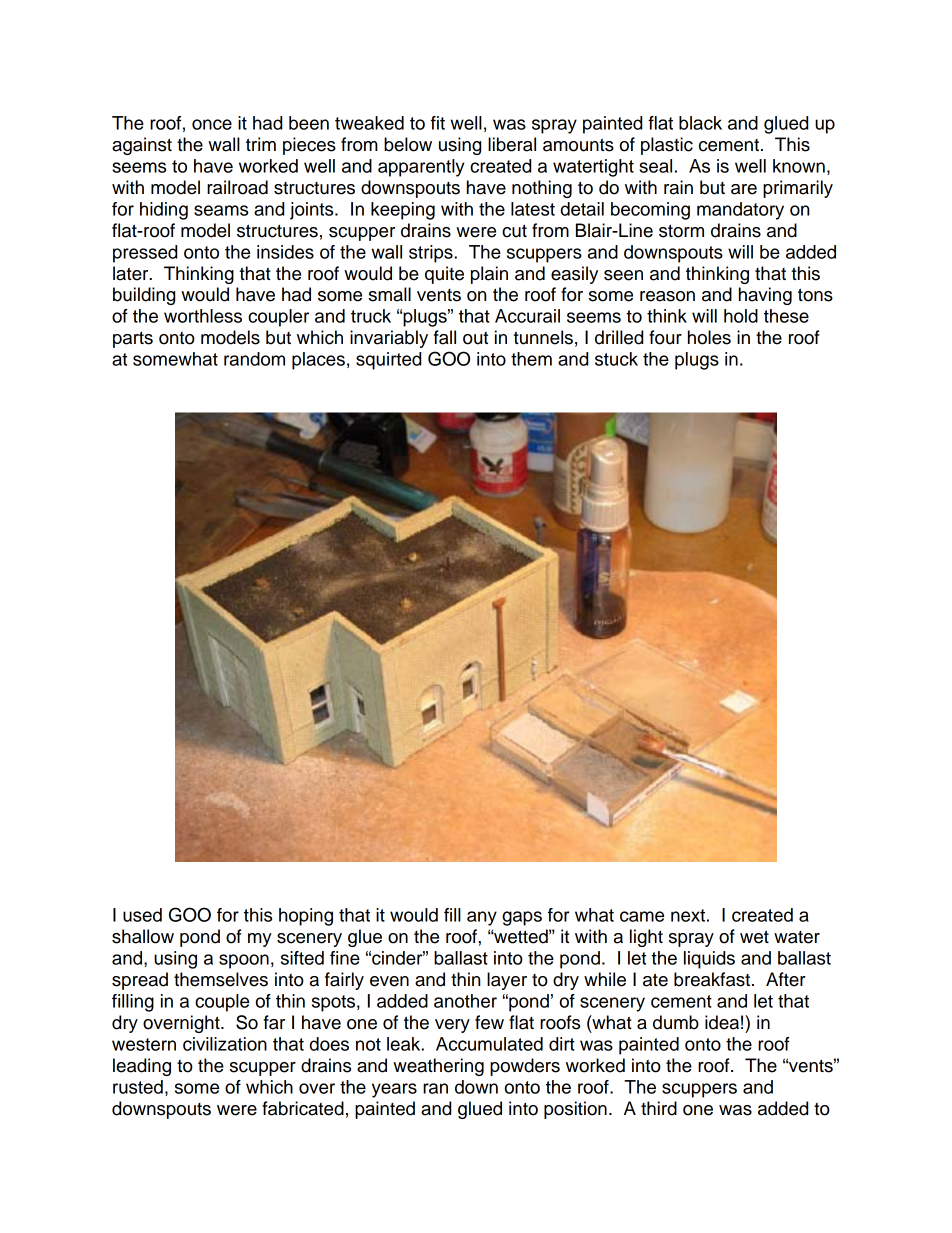 The image size is (952, 1233). What do you see at coordinates (700, 123) in the image?
I see `black` at bounding box center [700, 123].
